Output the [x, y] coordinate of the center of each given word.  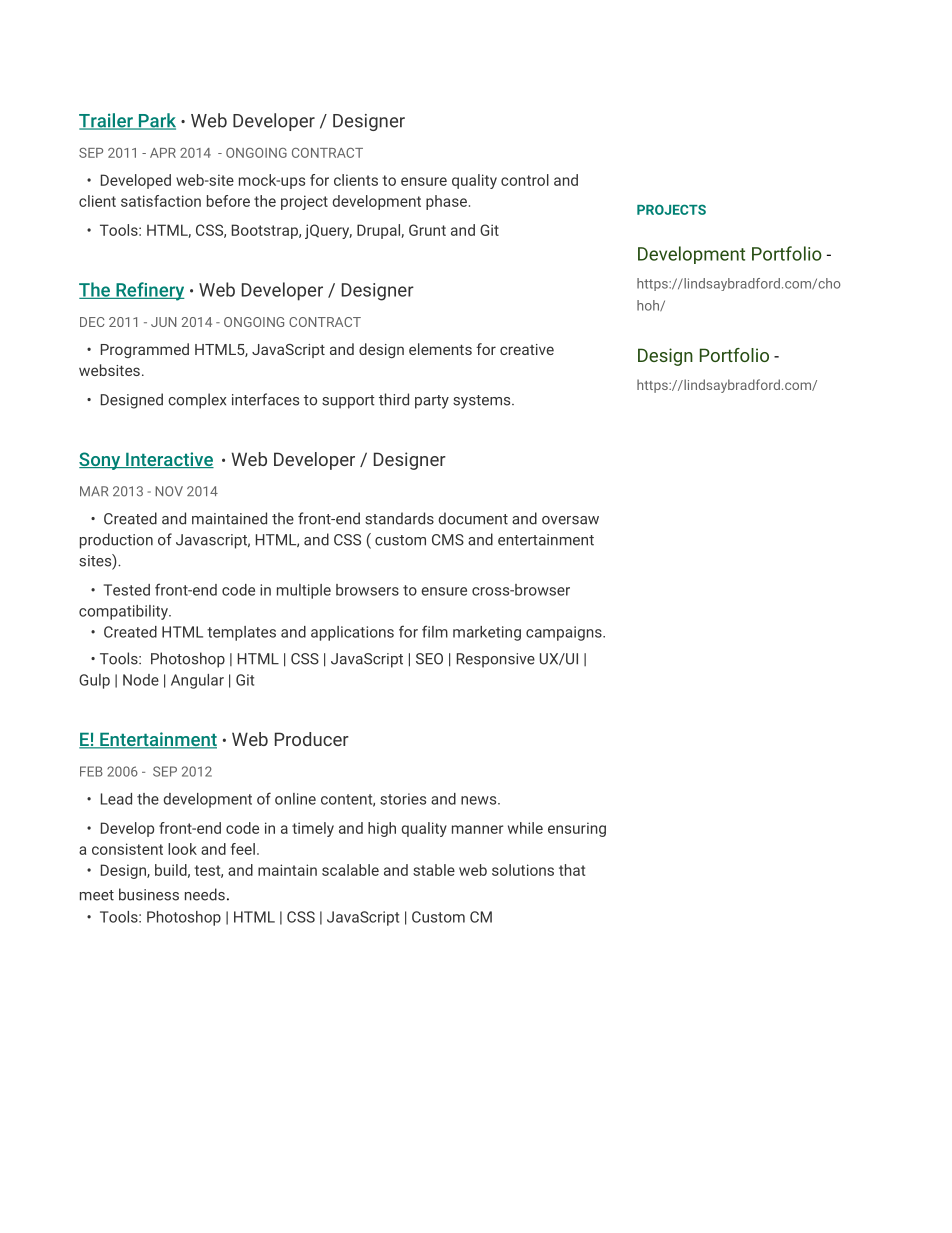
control [525, 180]
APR [163, 153]
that [572, 870]
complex [197, 401]
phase [446, 202]
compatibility [124, 612]
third [394, 399]
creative [527, 349]
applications [352, 633]
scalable [350, 870]
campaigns [565, 633]
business [149, 894]
